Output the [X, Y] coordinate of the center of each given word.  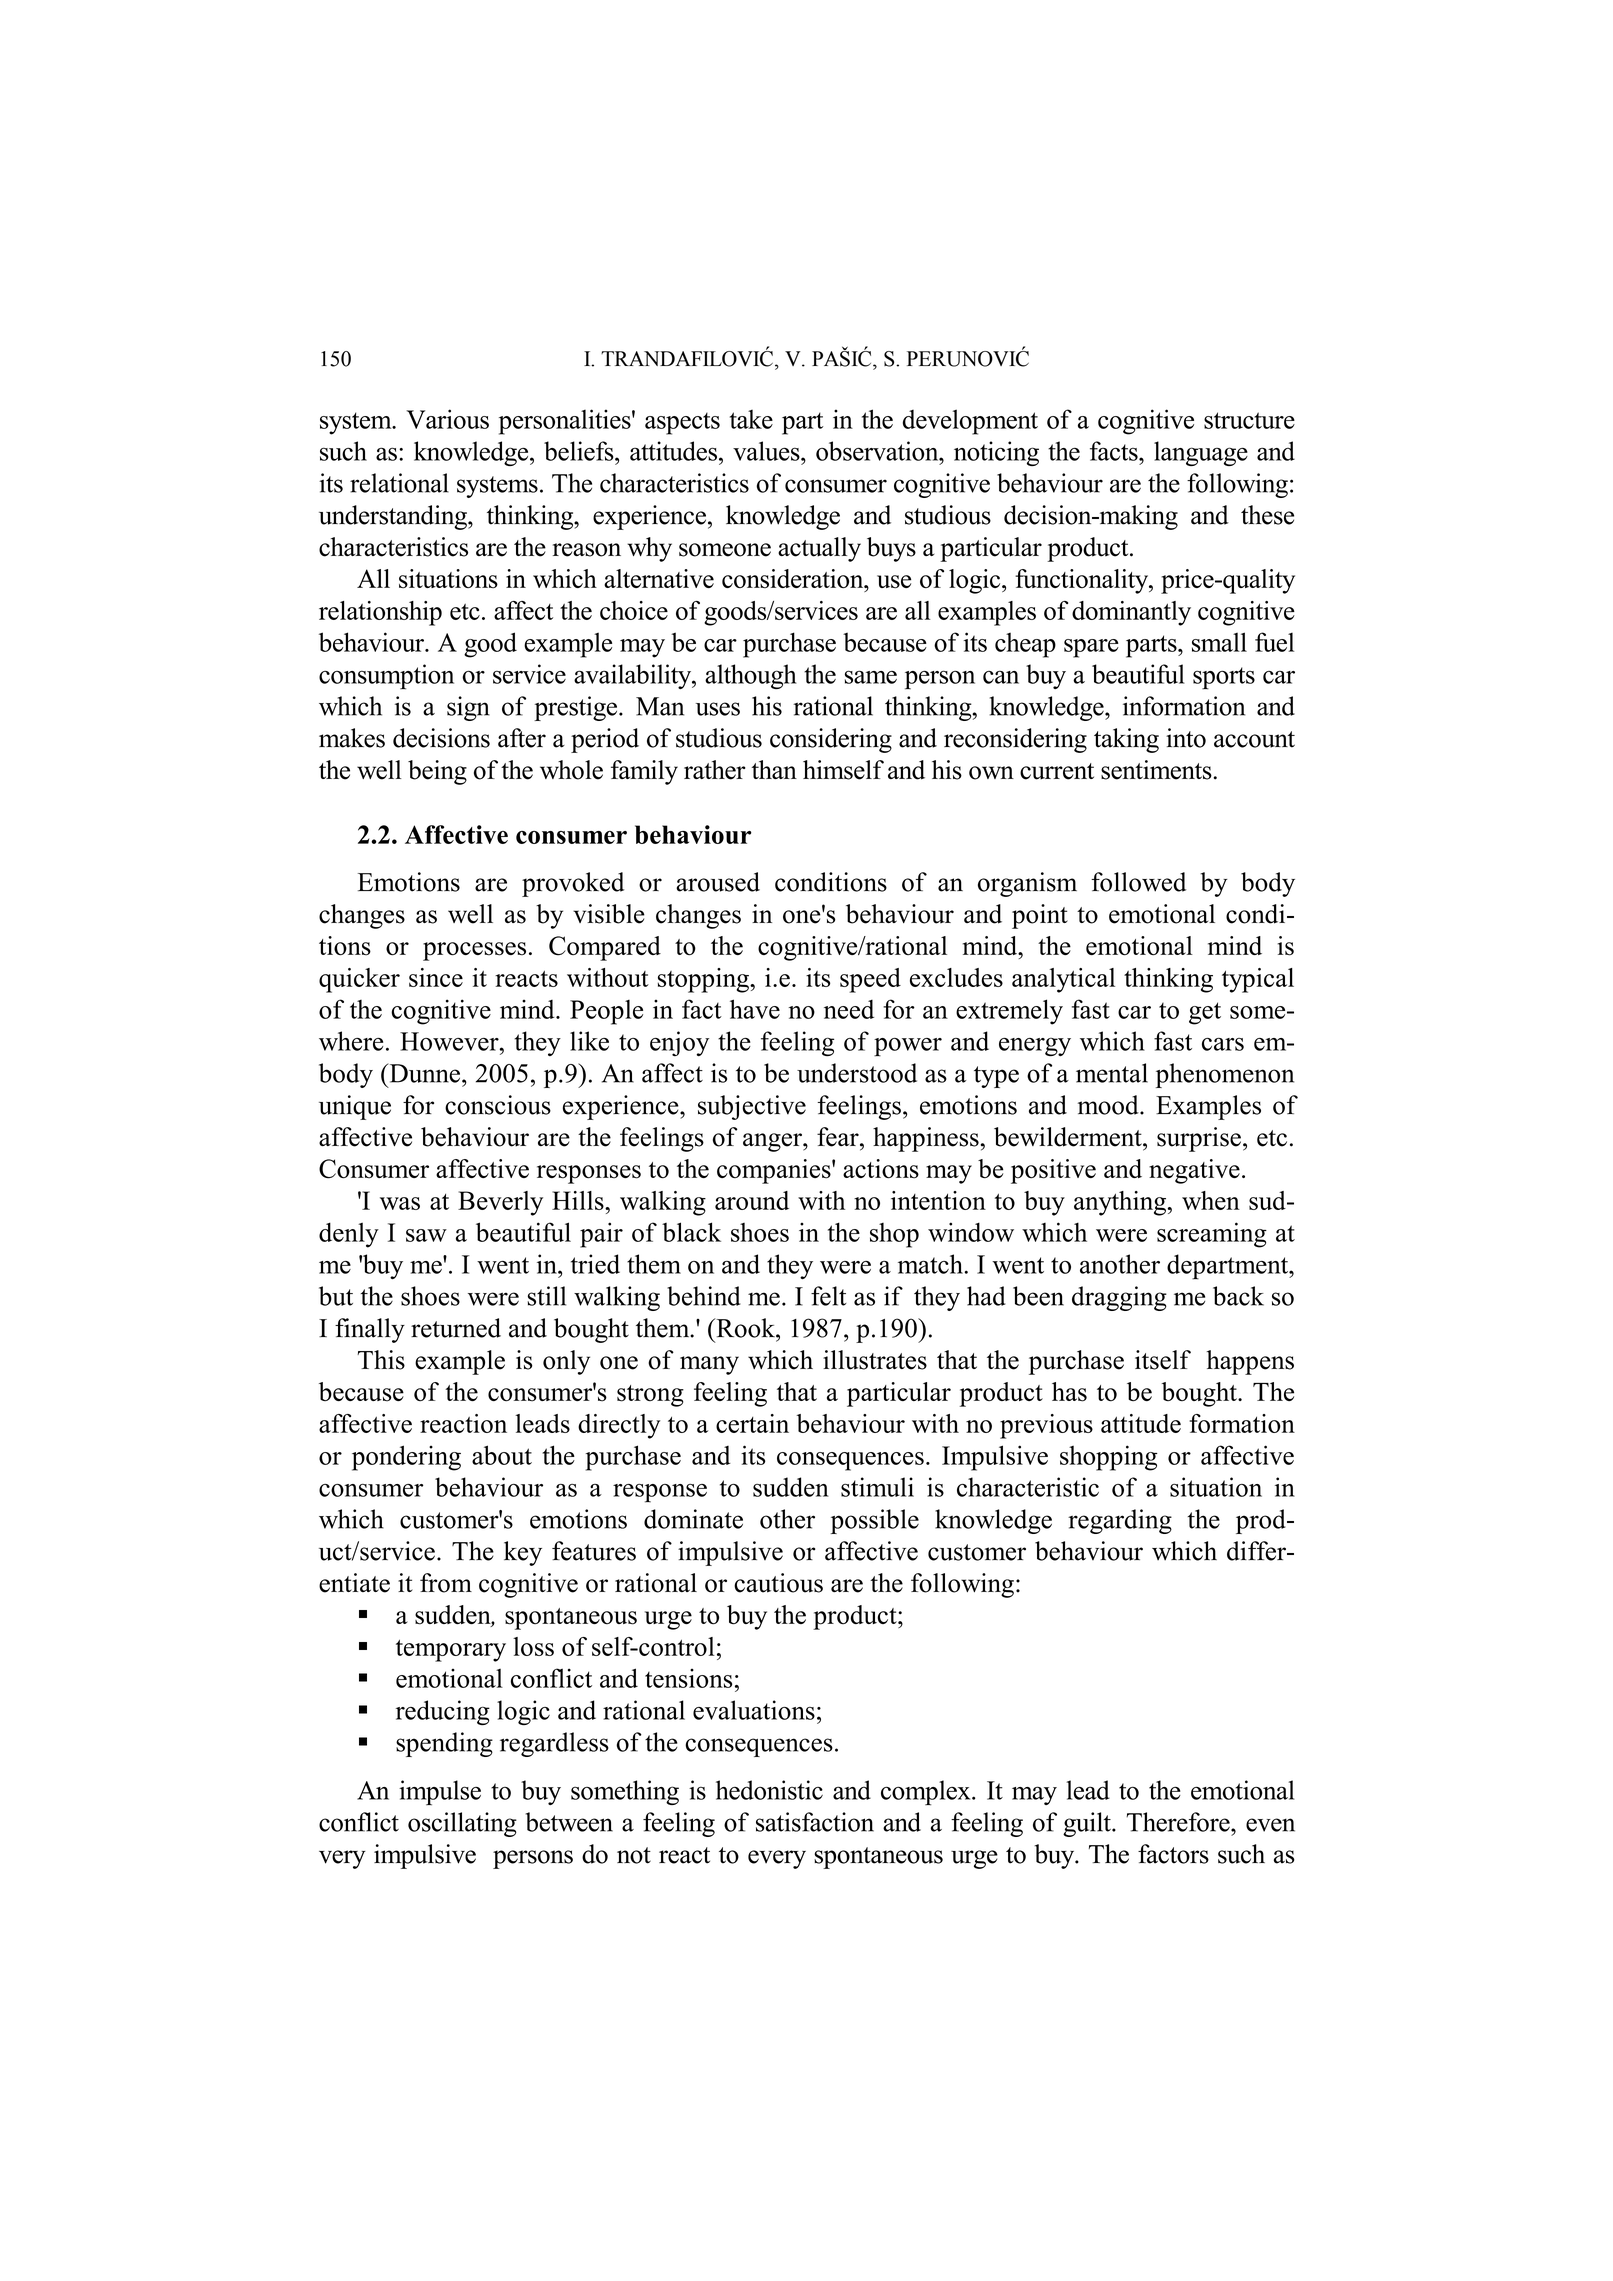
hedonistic [769, 1790]
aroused [718, 882]
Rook [745, 1328]
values [767, 451]
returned [456, 1328]
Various [447, 419]
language [1201, 453]
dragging [1119, 1298]
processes [474, 951]
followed [1138, 882]
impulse [440, 1793]
